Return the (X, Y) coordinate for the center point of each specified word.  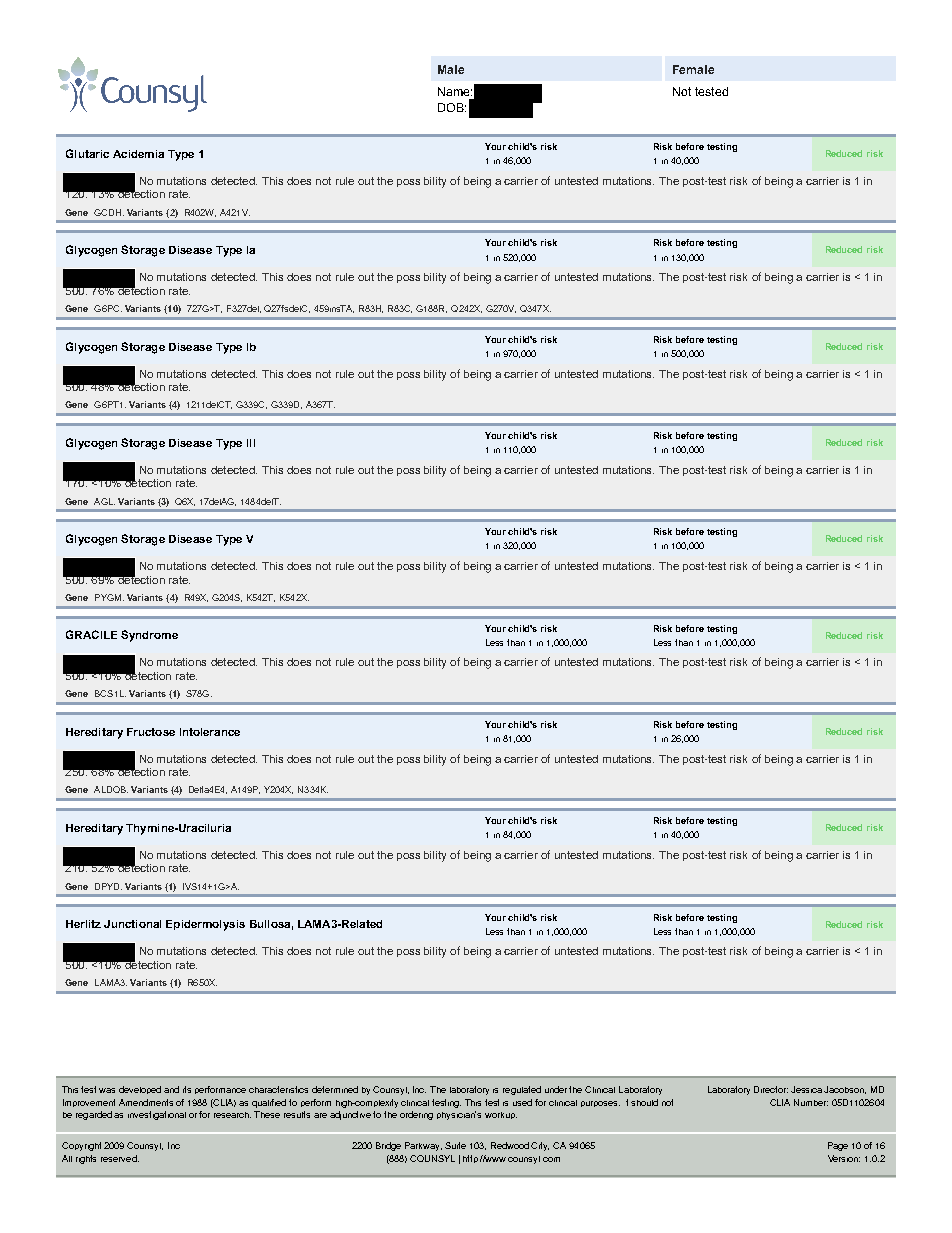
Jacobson (845, 1090)
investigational (157, 1115)
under (557, 1089)
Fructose (151, 732)
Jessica (808, 1089)
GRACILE (91, 634)
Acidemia (138, 154)
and (171, 1089)
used (522, 1102)
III (251, 443)
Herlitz (83, 924)
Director (771, 1089)
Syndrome (149, 636)
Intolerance (210, 732)
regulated (522, 1090)
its (187, 1089)
